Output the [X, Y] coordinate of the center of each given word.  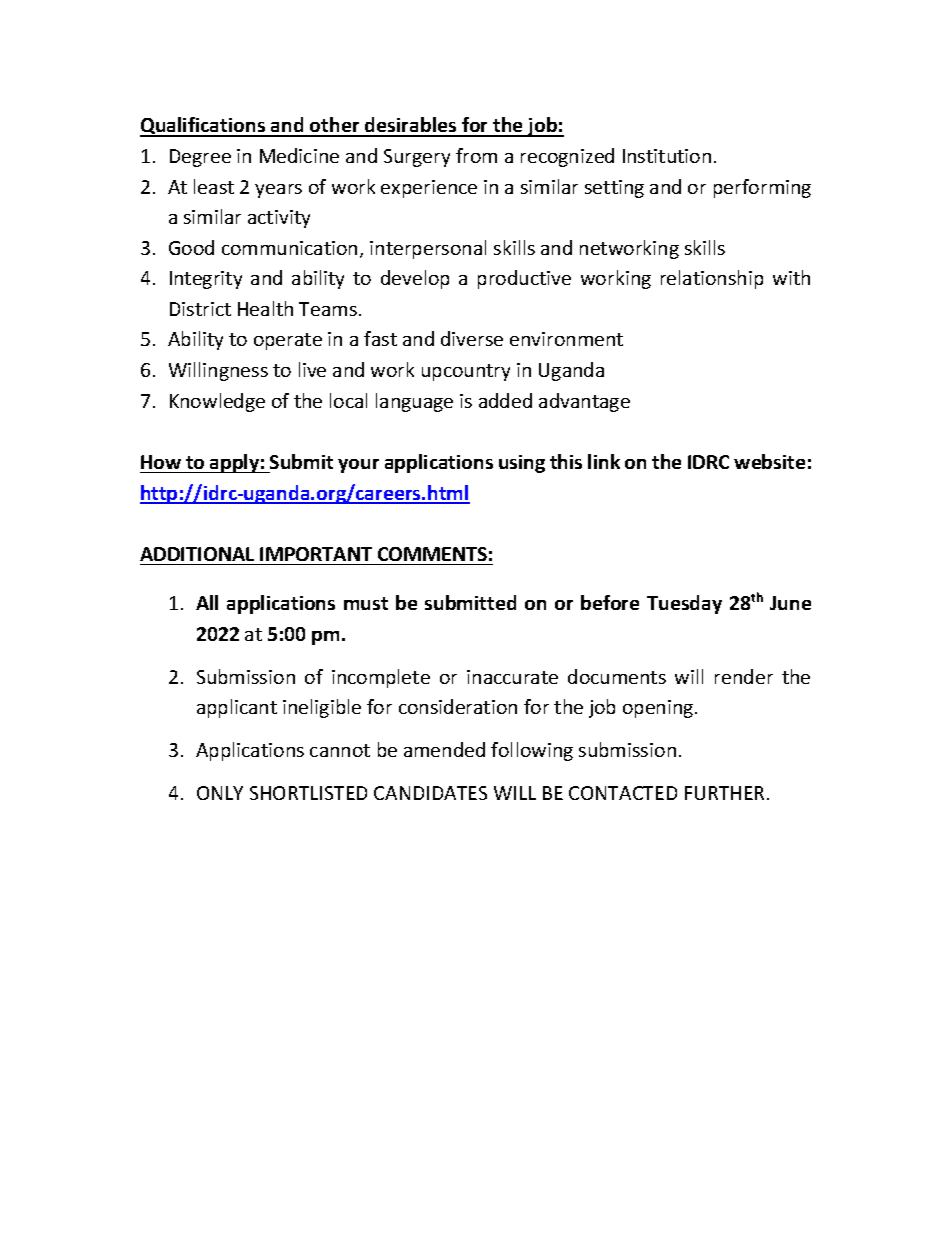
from [476, 155]
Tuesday [684, 604]
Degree [200, 158]
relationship [712, 279]
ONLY [220, 793]
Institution [667, 156]
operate [288, 341]
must [366, 603]
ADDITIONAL [197, 554]
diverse [472, 338]
